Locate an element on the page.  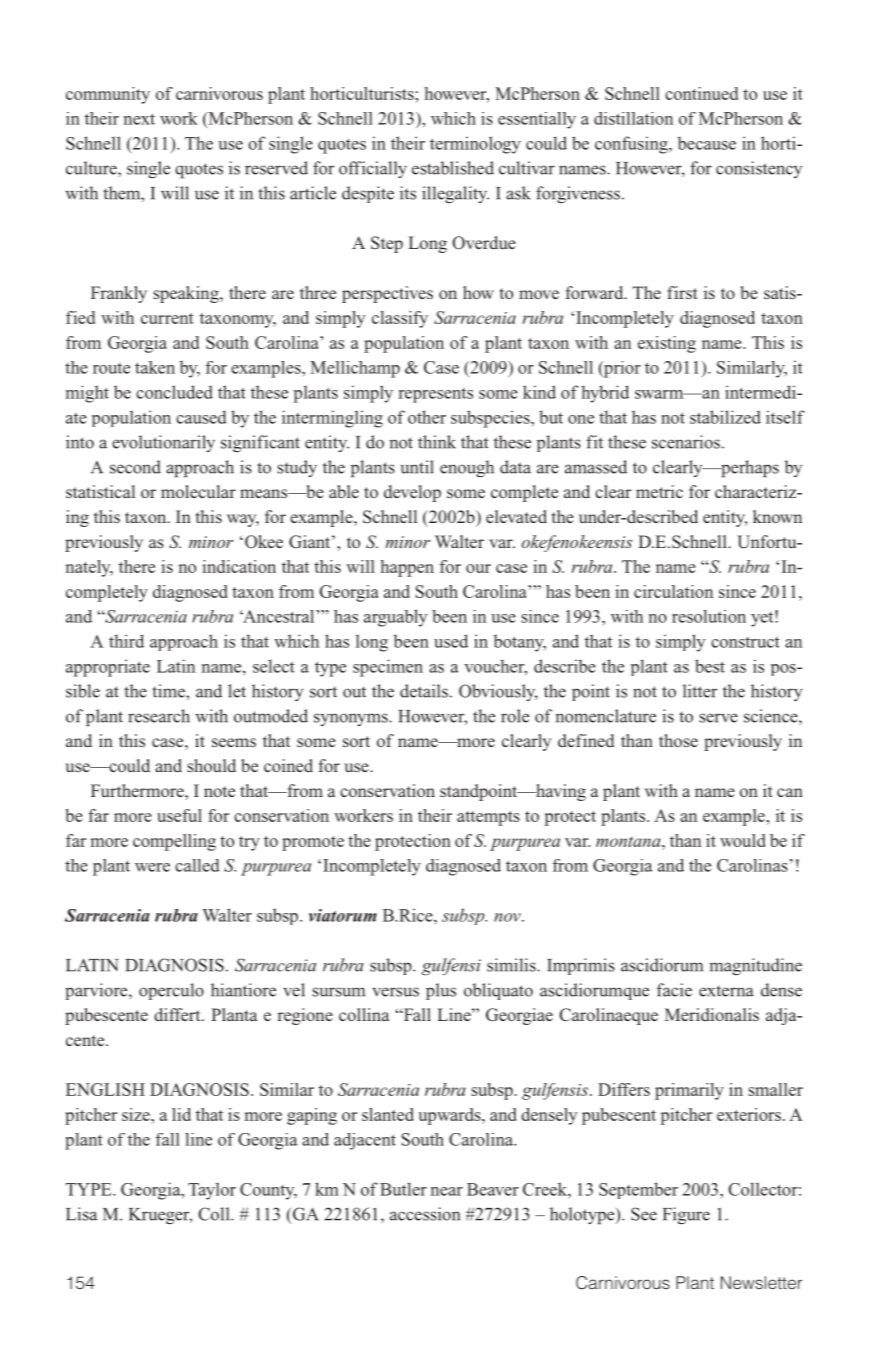
attempts is located at coordinates (488, 818).
